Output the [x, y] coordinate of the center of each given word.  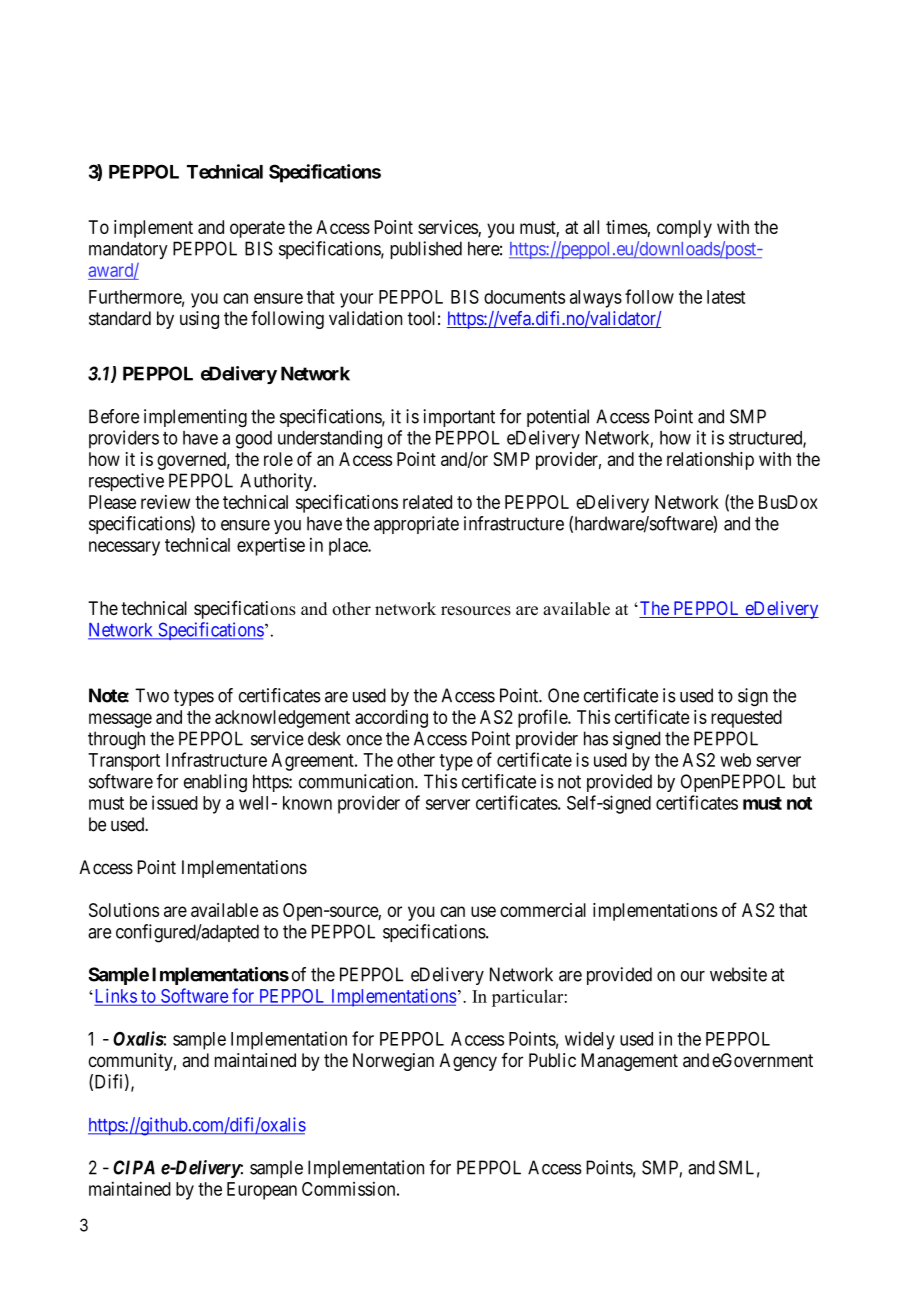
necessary [124, 548]
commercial [543, 910]
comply [684, 229]
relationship [710, 461]
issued [175, 802]
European [262, 1191]
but [804, 781]
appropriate [416, 525]
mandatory [128, 250]
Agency [468, 1062]
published [426, 250]
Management [629, 1062]
